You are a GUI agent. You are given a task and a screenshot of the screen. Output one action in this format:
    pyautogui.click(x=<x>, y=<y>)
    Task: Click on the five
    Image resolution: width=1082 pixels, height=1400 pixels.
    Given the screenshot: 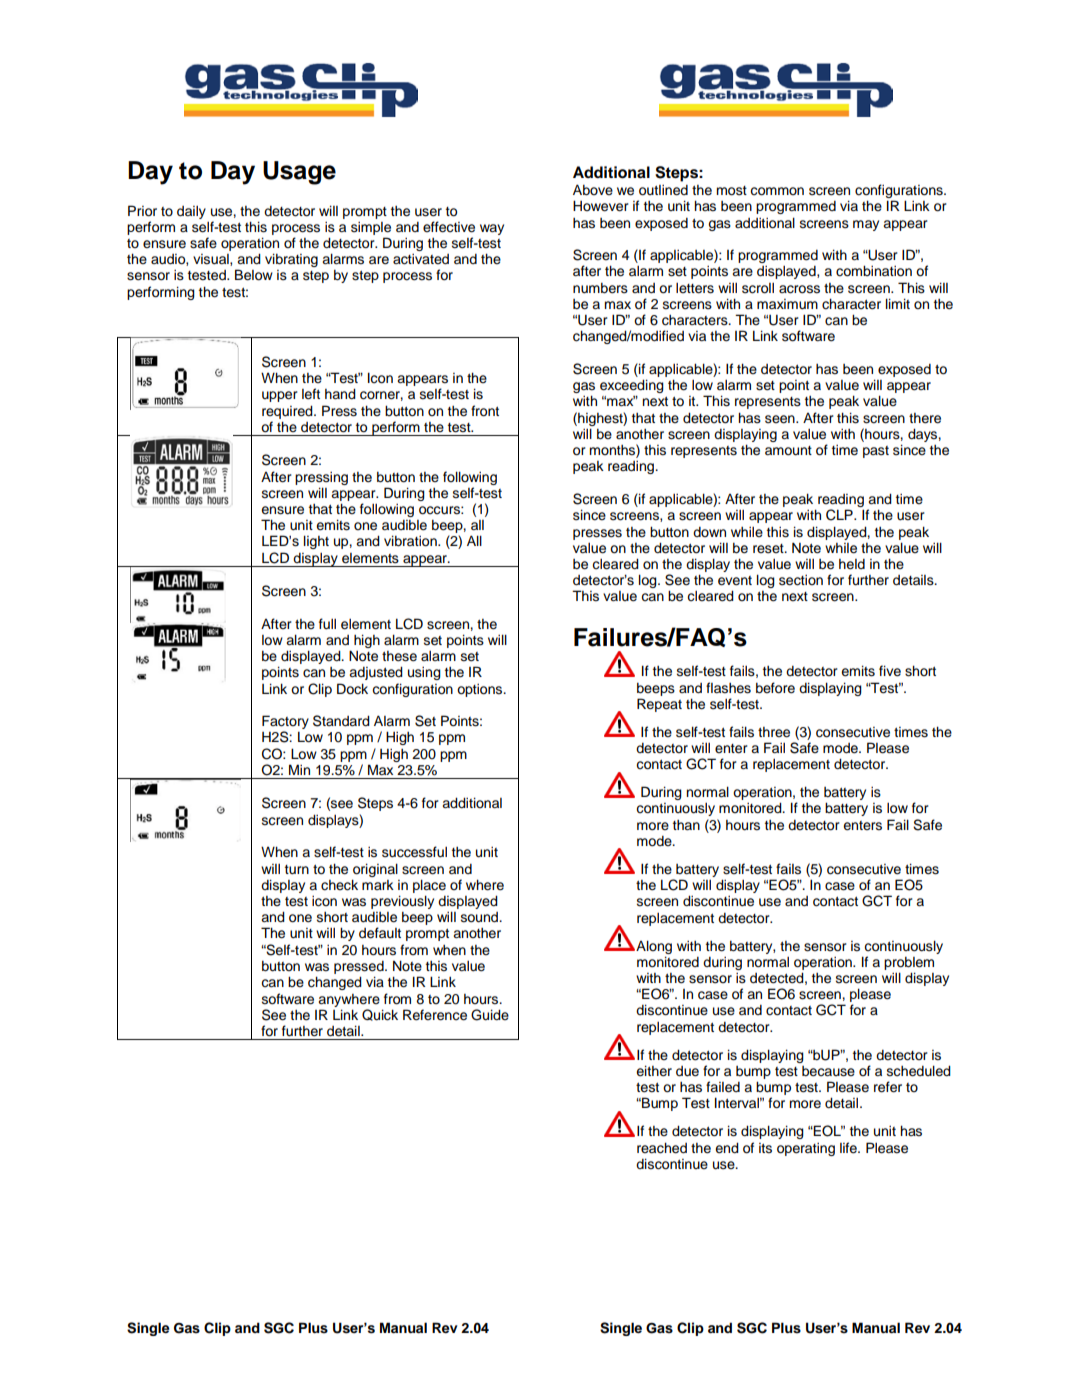 What is the action you would take?
    pyautogui.click(x=890, y=671)
